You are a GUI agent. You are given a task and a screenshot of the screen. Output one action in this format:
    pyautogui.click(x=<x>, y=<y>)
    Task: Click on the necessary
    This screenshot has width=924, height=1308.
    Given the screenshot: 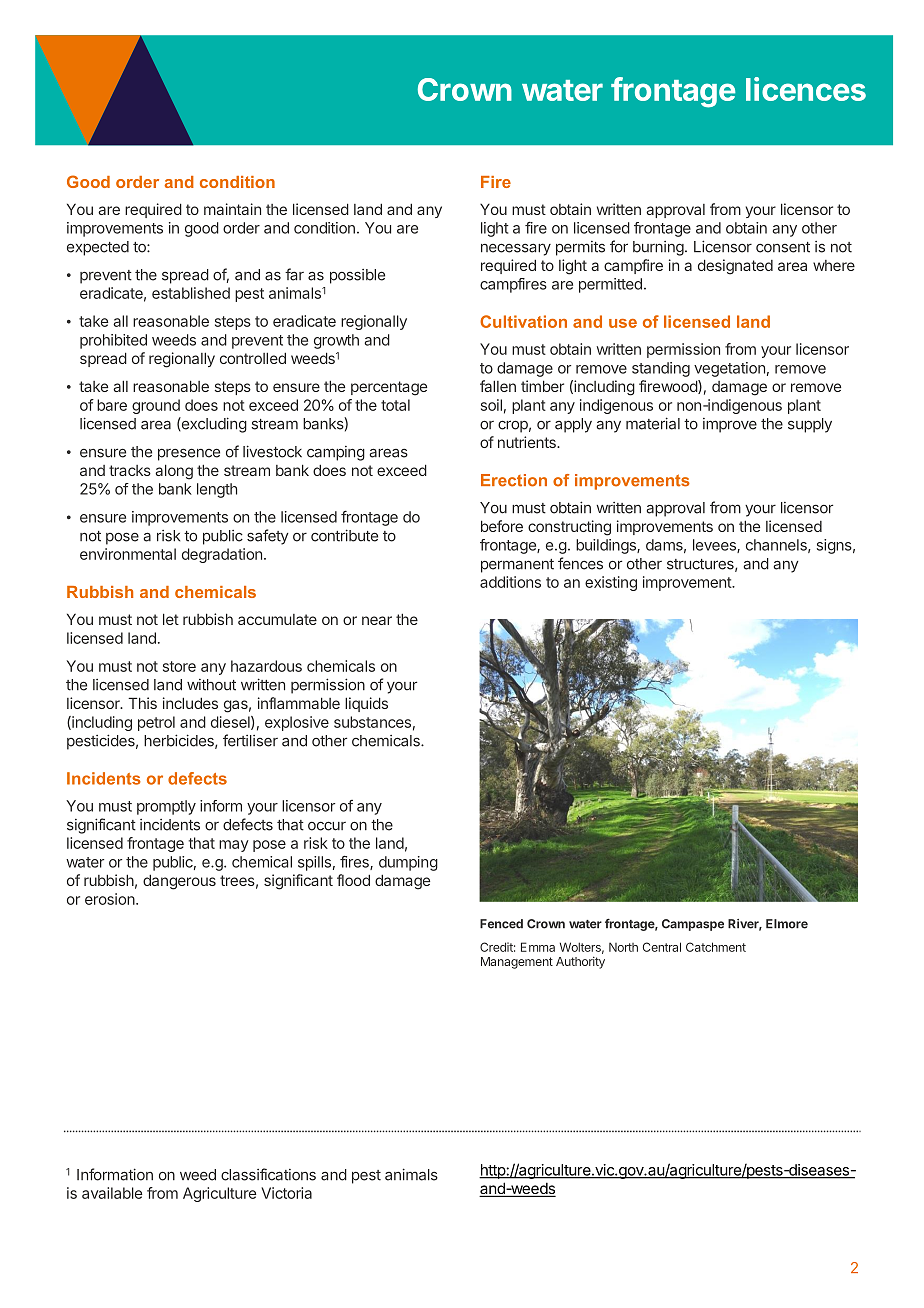 What is the action you would take?
    pyautogui.click(x=516, y=249)
